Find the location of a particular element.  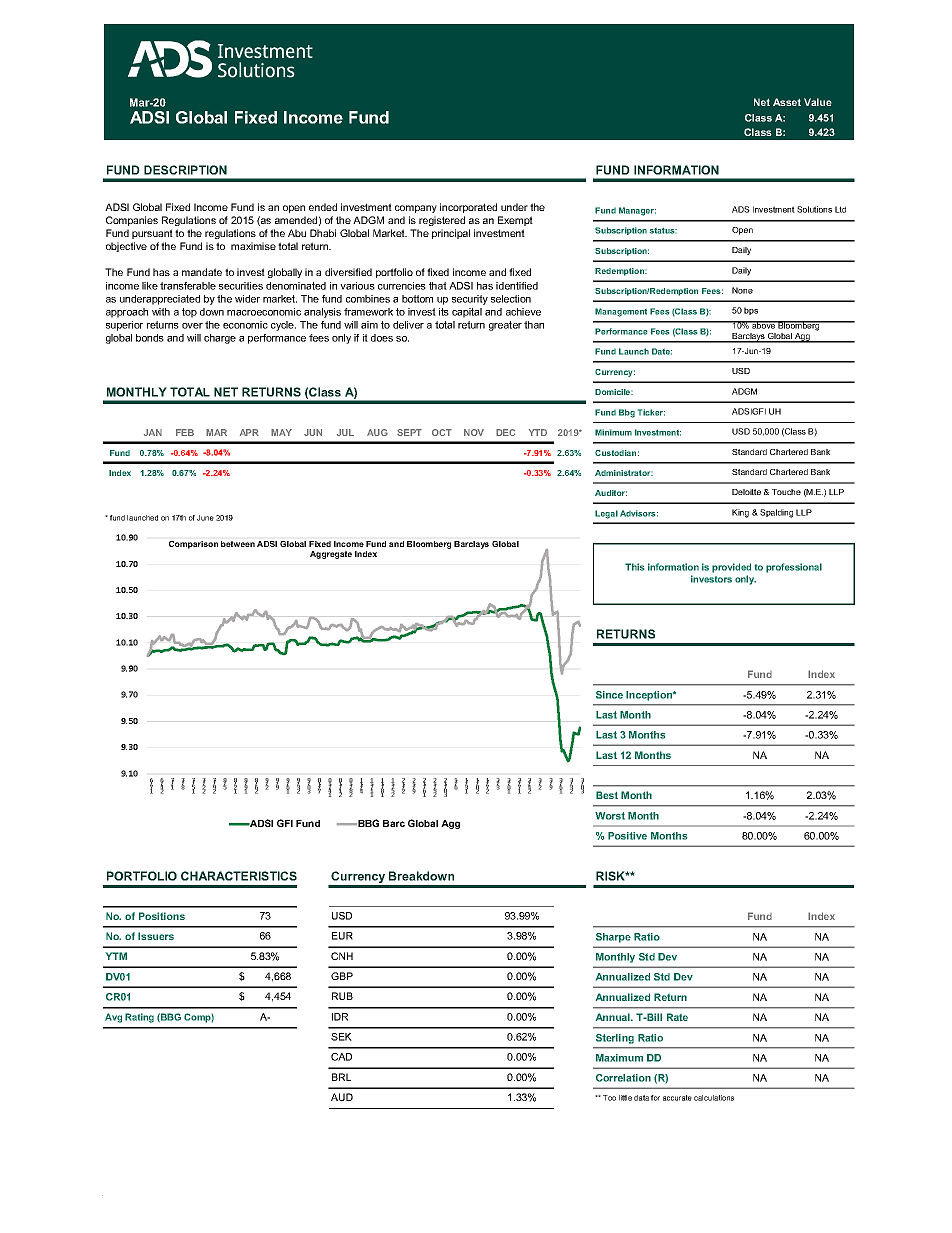

Asset is located at coordinates (787, 102).
